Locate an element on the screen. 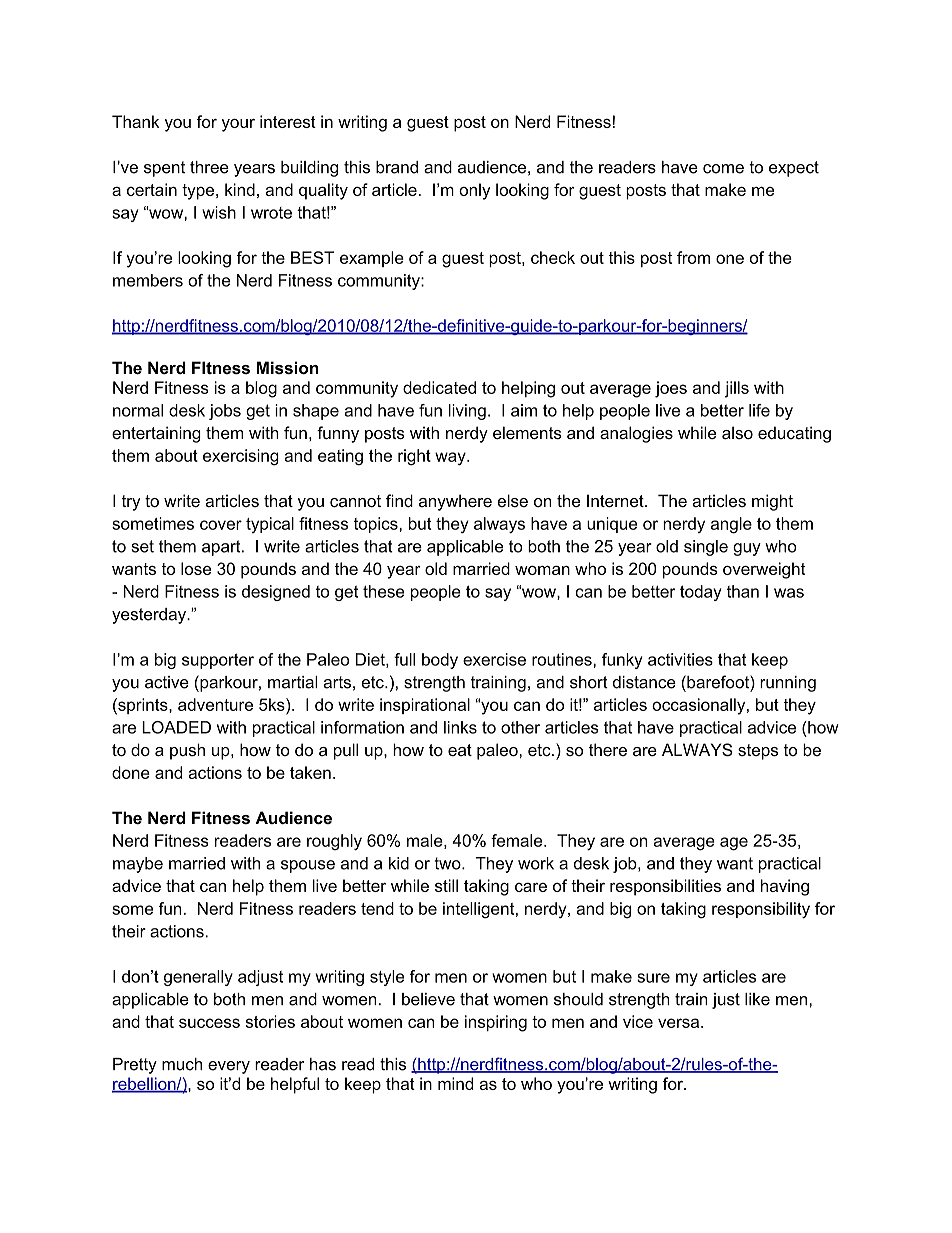 The height and width of the screenshot is (1233, 952). these is located at coordinates (383, 591).
